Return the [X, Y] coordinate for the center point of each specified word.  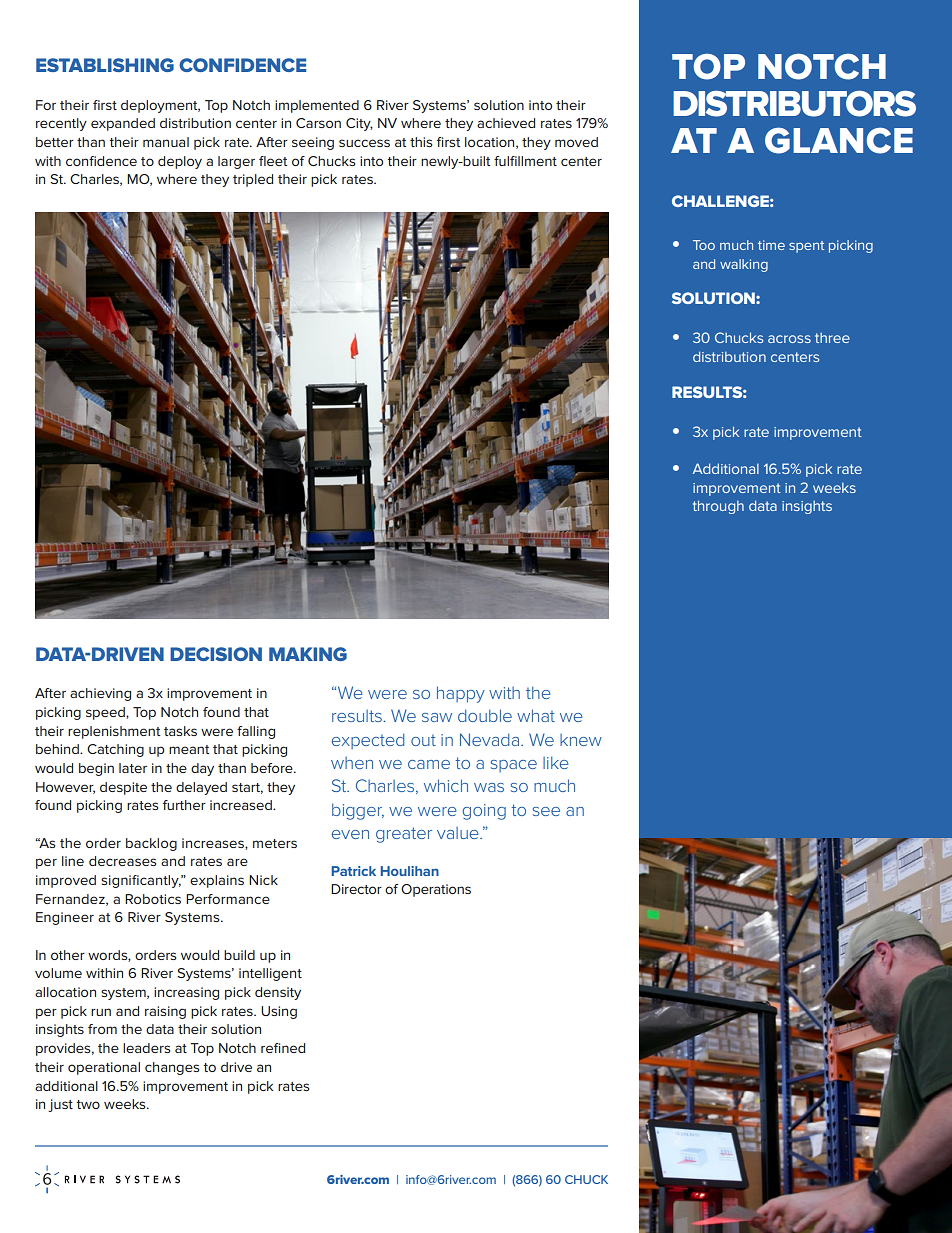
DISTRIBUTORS [794, 103]
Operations [436, 890]
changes [172, 1068]
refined [283, 1048]
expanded [123, 124]
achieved [506, 123]
